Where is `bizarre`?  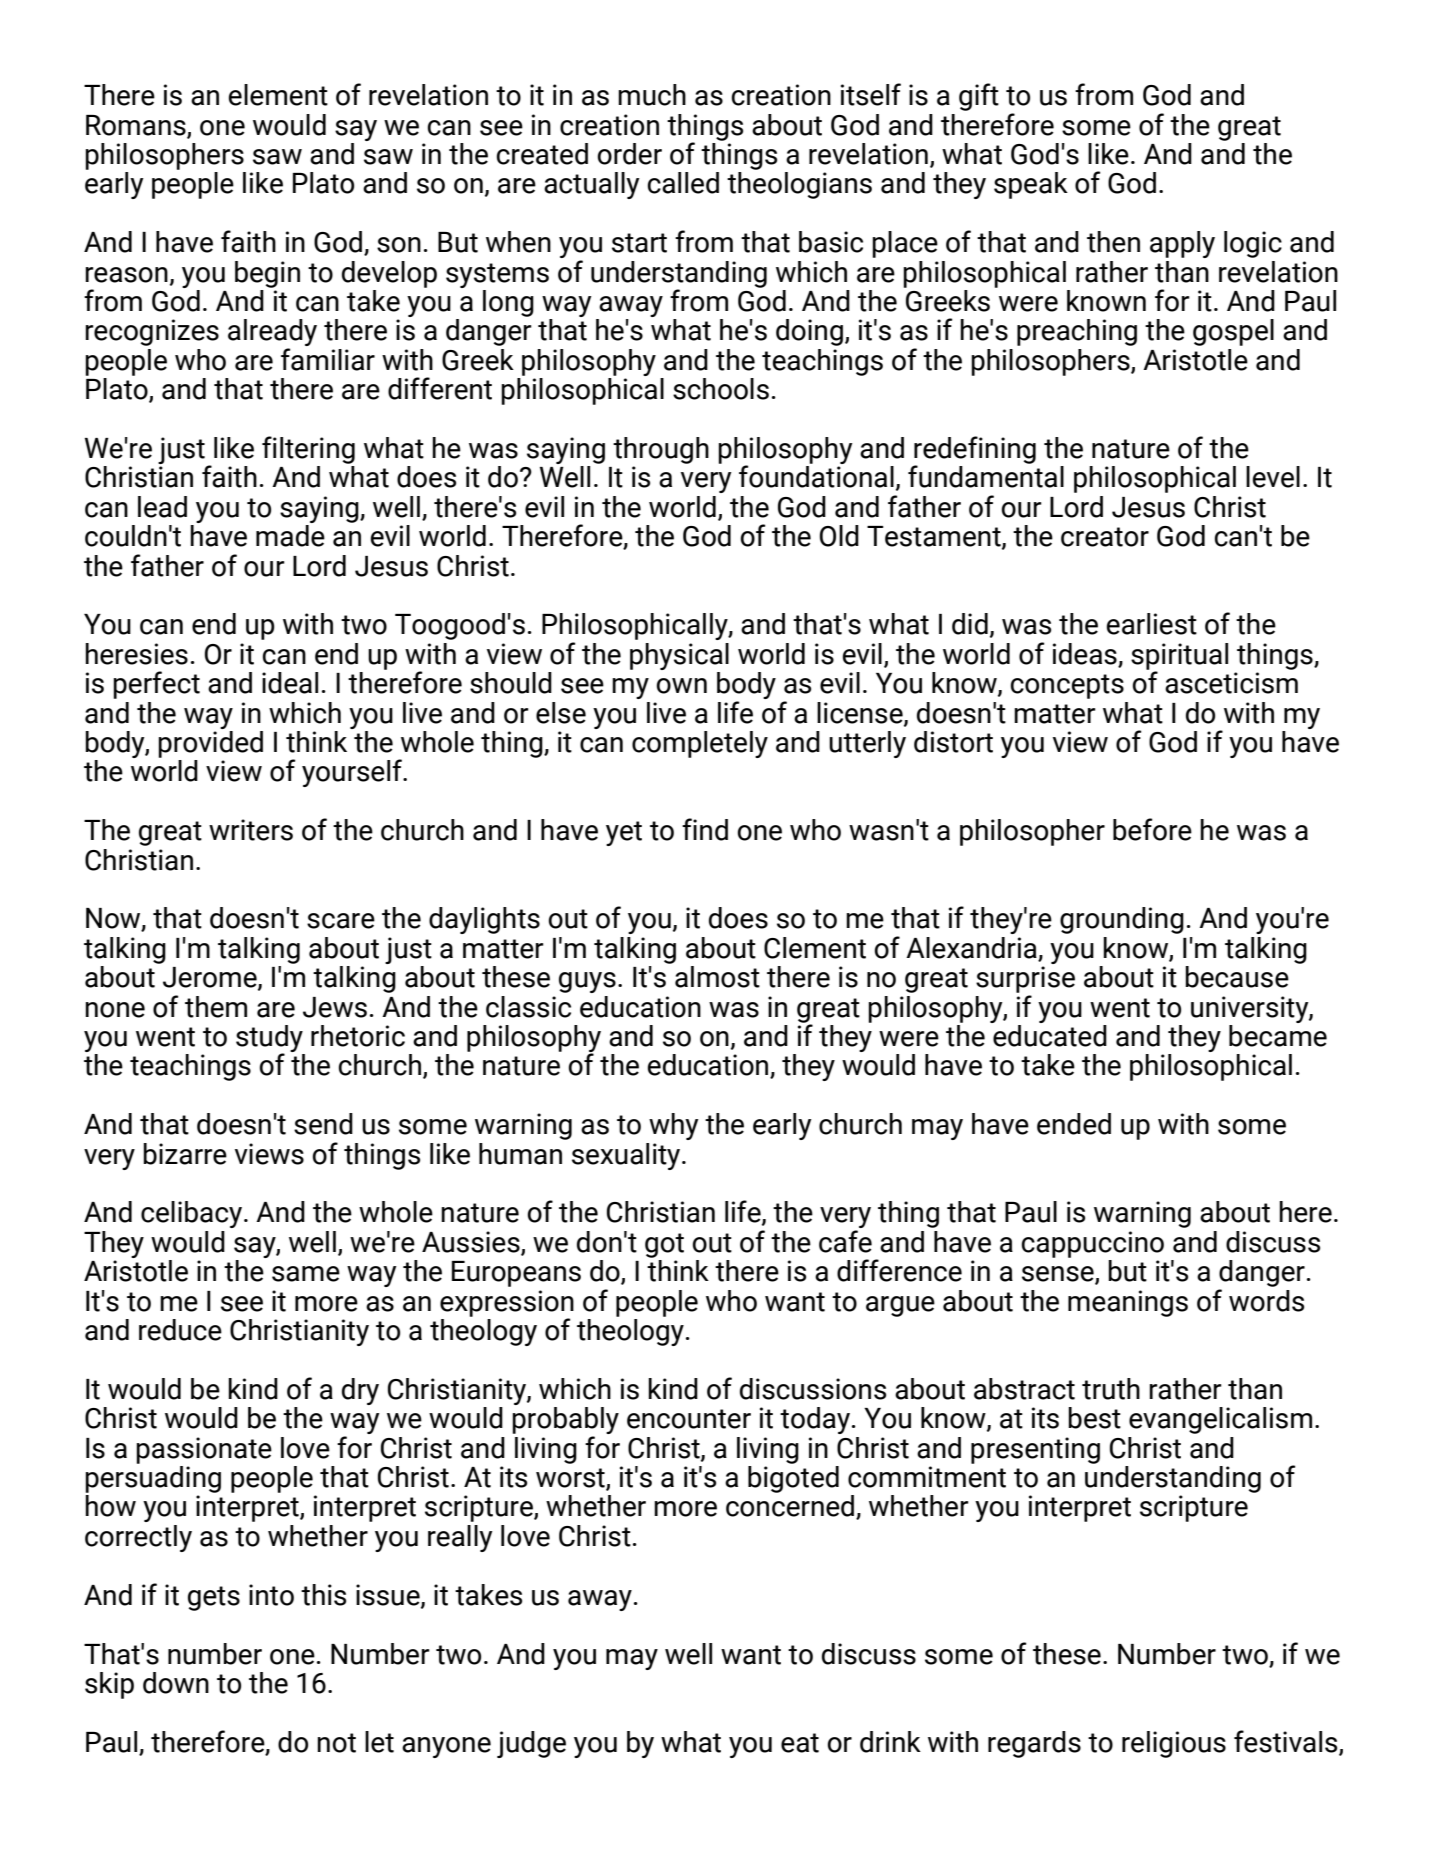 bizarre is located at coordinates (185, 1154).
